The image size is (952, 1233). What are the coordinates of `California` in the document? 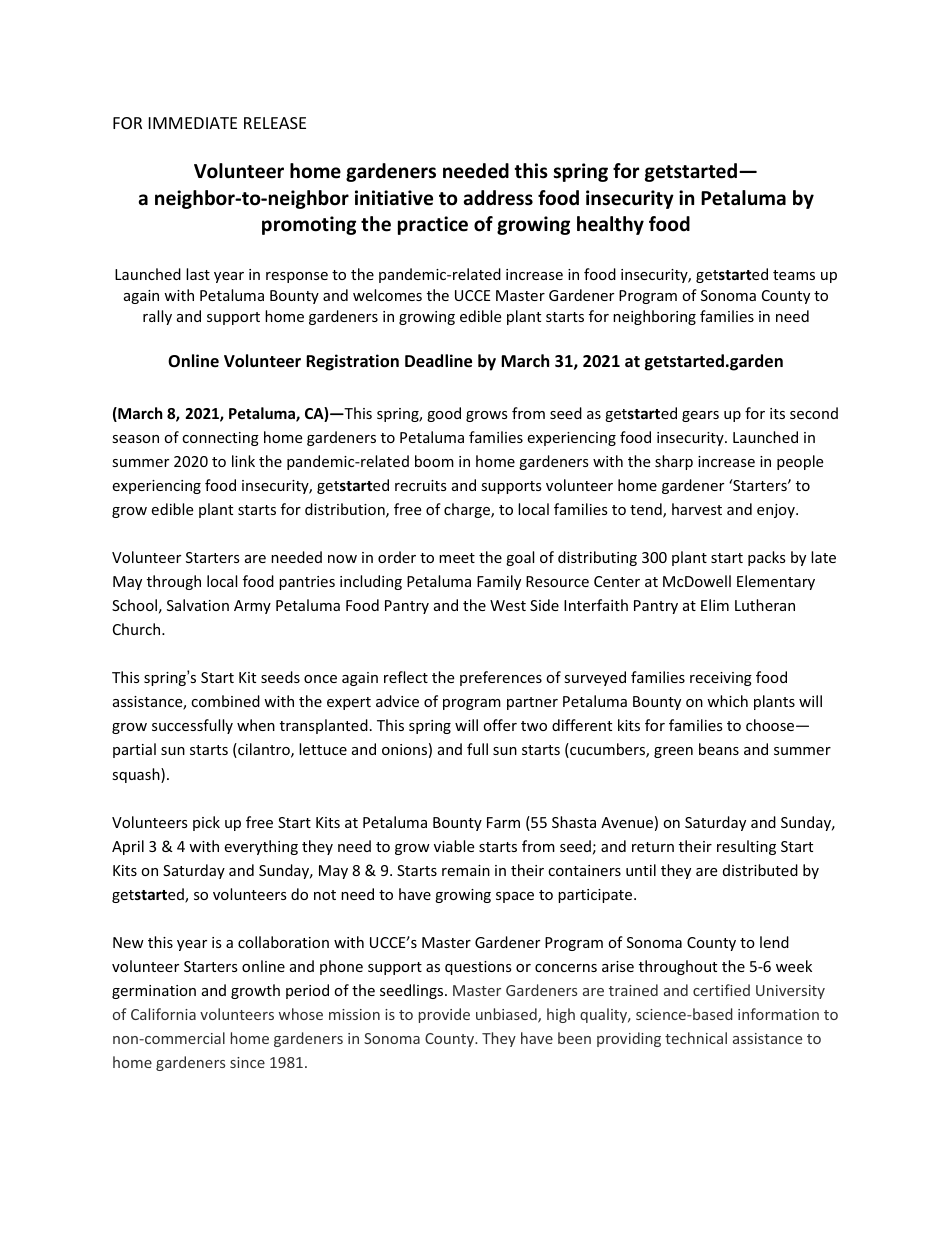 It's located at (163, 1014).
